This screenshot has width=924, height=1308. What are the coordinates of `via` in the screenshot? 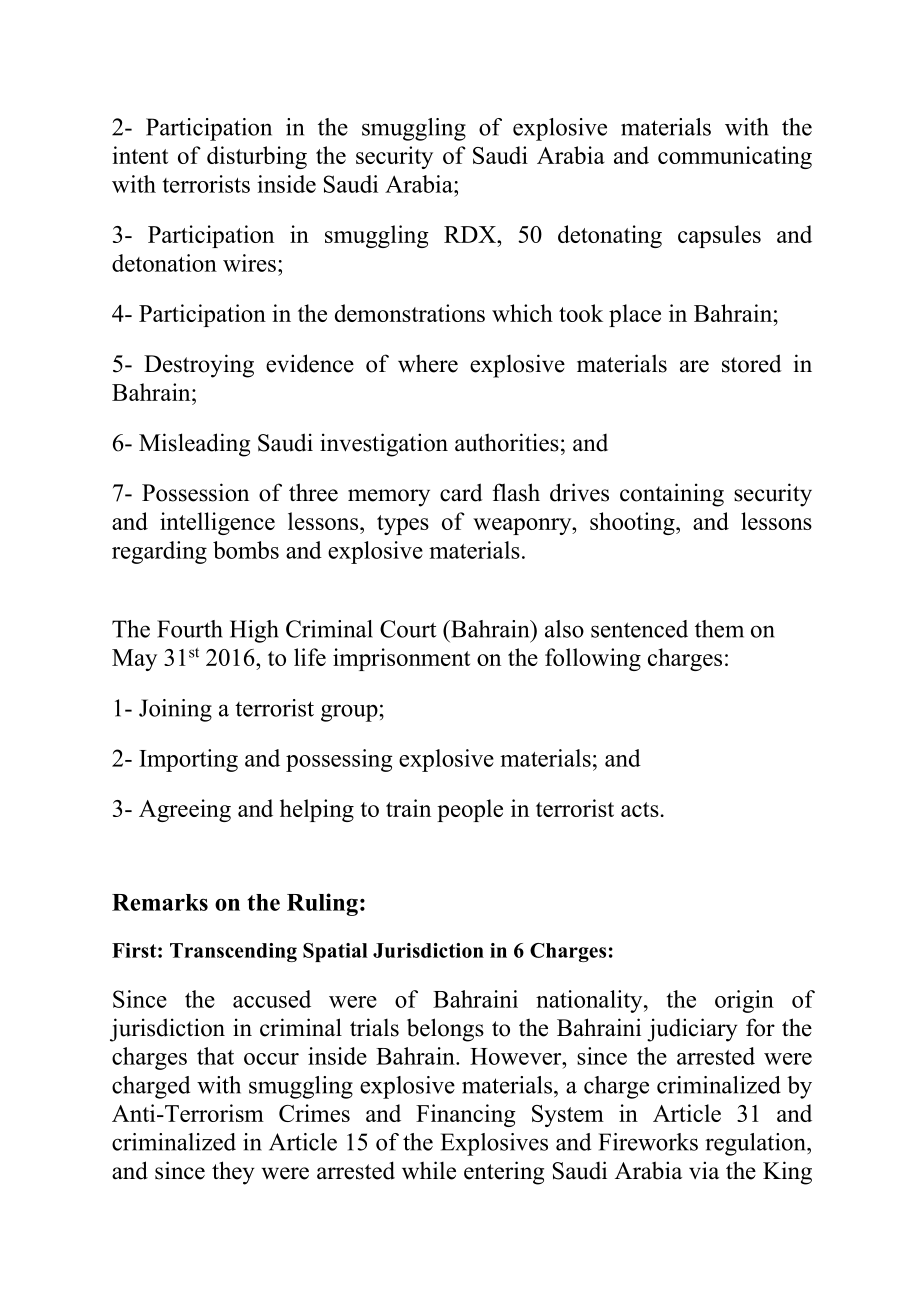 It's located at (704, 1170).
